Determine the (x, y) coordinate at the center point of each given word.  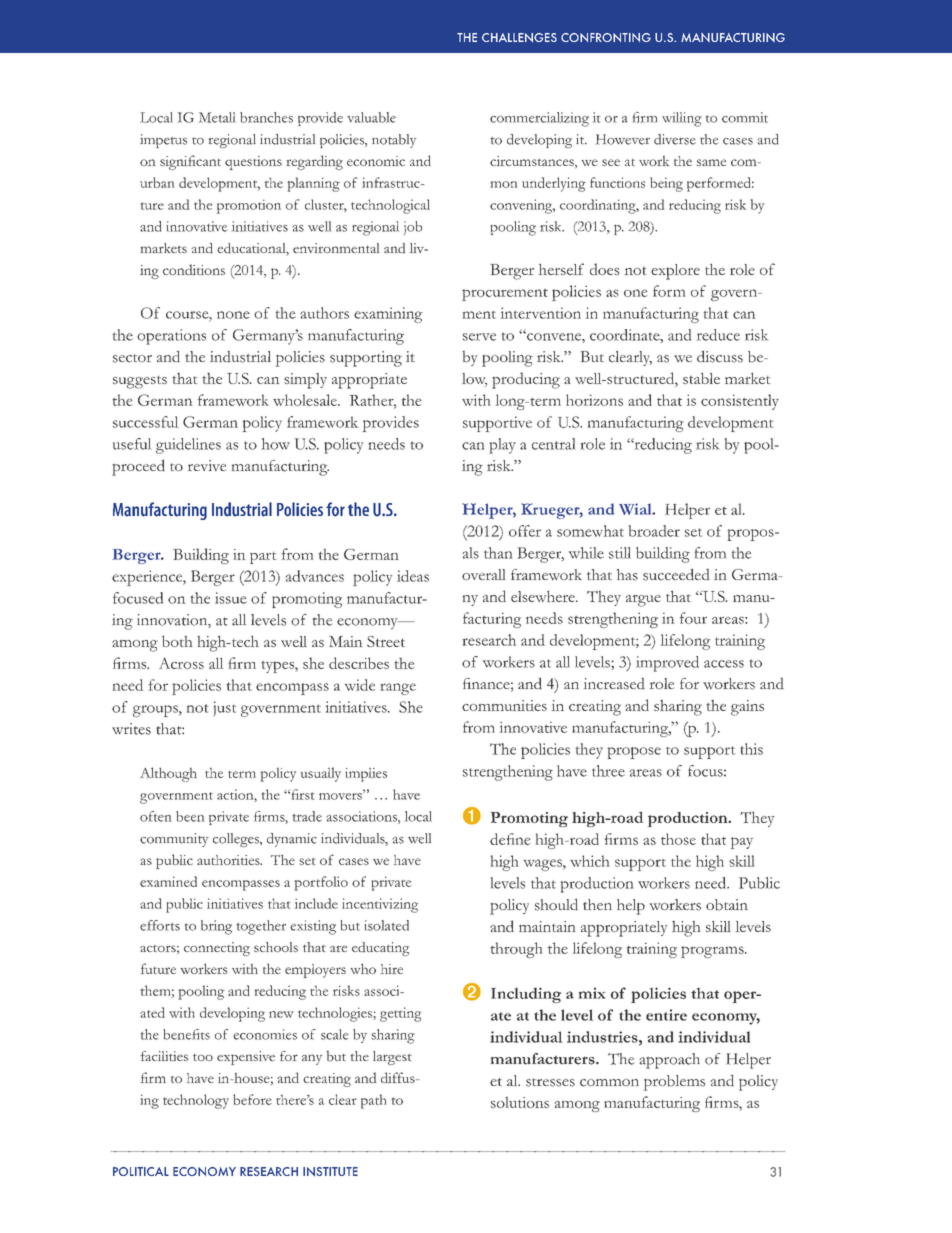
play (503, 446)
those (678, 839)
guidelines (188, 446)
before (252, 1099)
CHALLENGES (519, 37)
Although (168, 774)
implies (366, 775)
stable (701, 378)
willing (682, 119)
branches (266, 117)
